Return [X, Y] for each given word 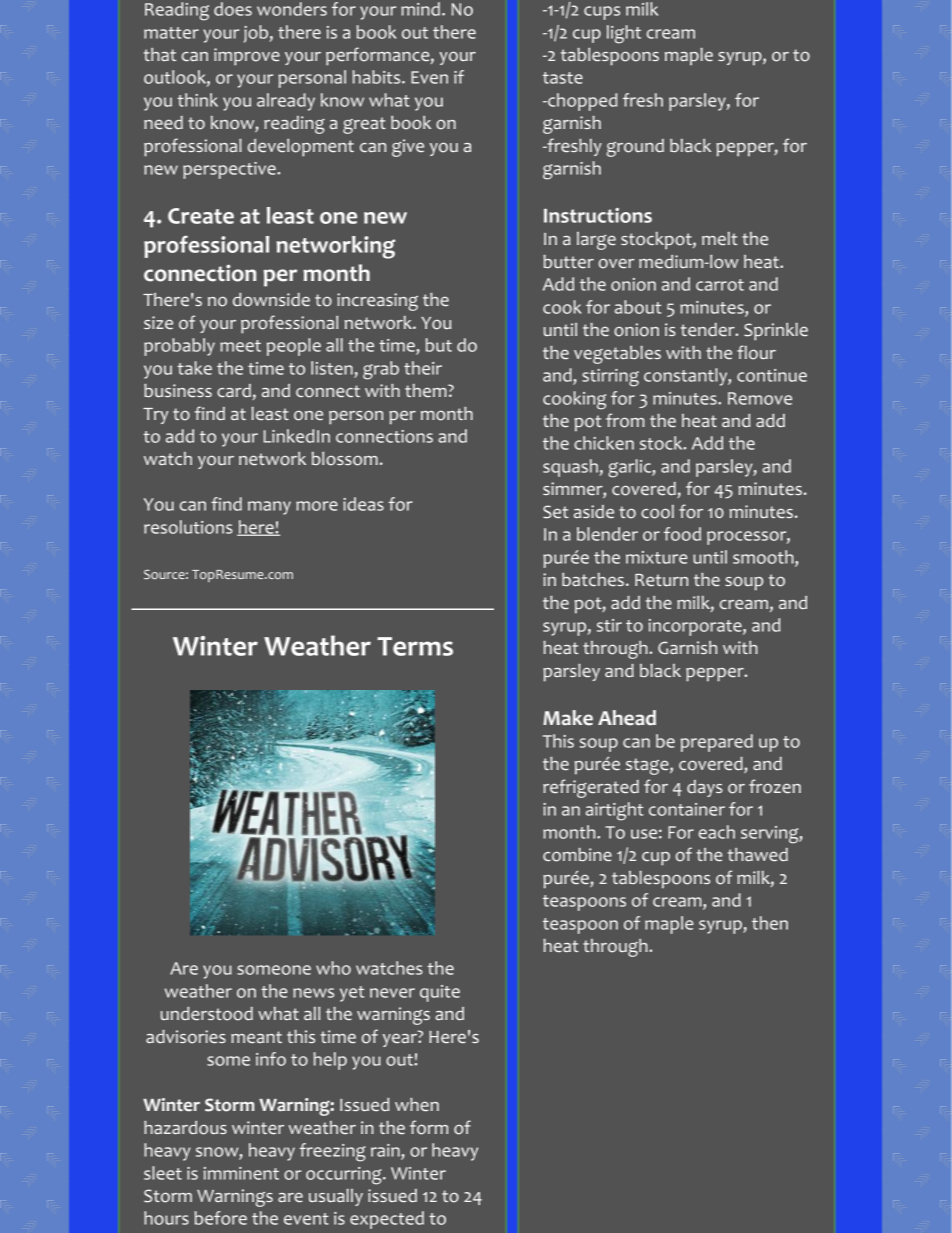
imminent [241, 1173]
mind [420, 9]
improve [247, 57]
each [717, 832]
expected [387, 1220]
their [423, 368]
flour [756, 352]
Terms [415, 646]
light [624, 34]
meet [240, 346]
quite [440, 993]
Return [661, 580]
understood [207, 1014]
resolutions [188, 527]
